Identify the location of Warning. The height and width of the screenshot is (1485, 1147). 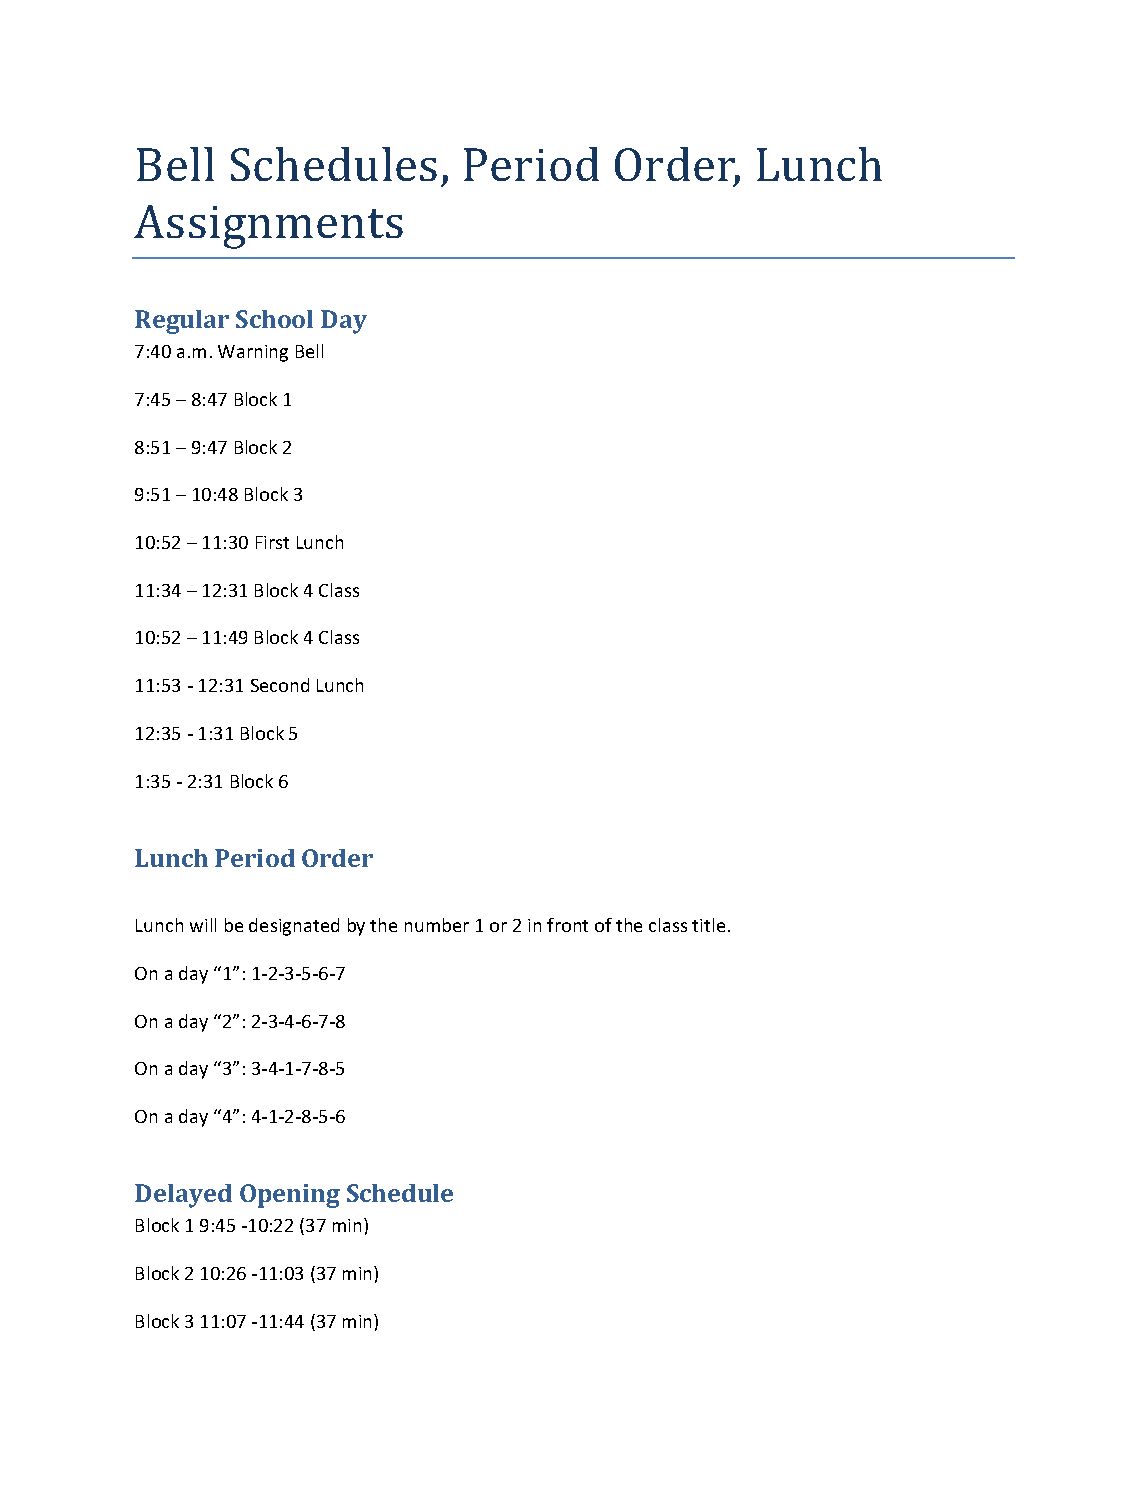
(253, 353).
